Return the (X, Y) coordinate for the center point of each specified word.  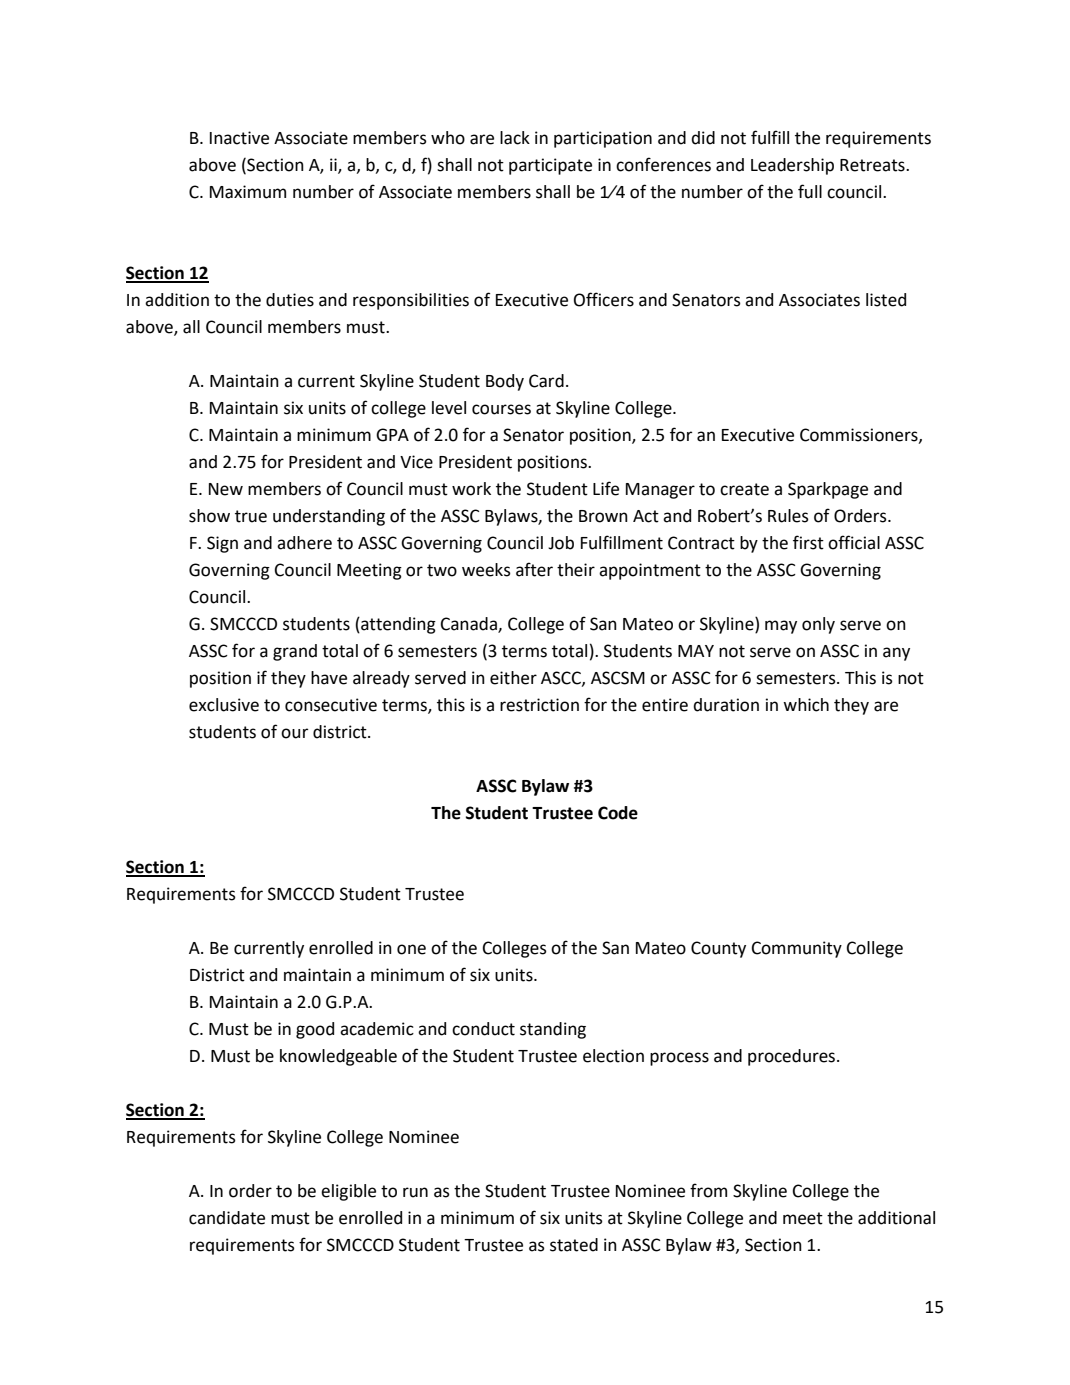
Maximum (248, 192)
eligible (348, 1192)
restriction (539, 705)
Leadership (792, 166)
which (806, 705)
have (329, 678)
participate (550, 166)
